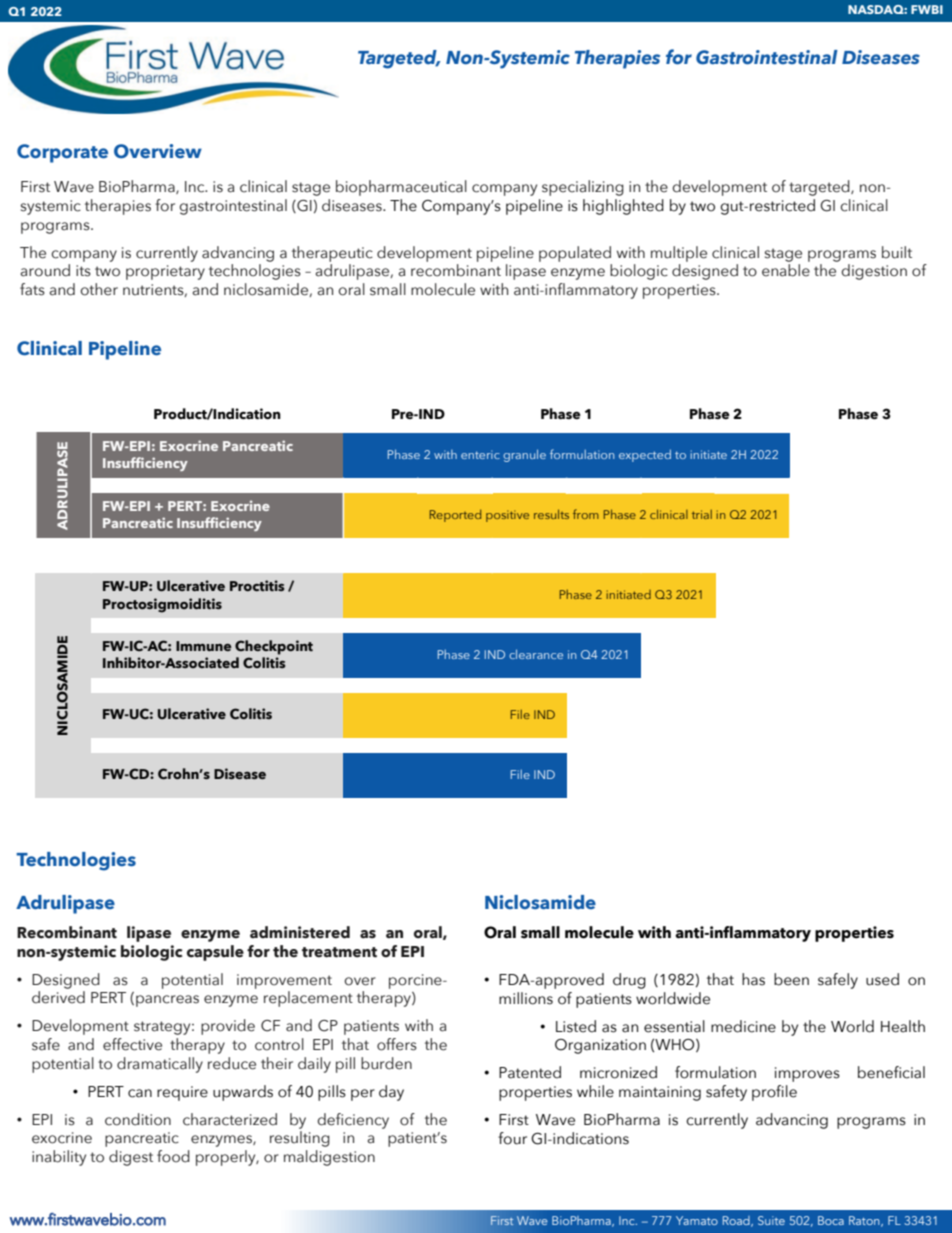  What do you see at coordinates (702, 514) in the page?
I see `trial` at bounding box center [702, 514].
